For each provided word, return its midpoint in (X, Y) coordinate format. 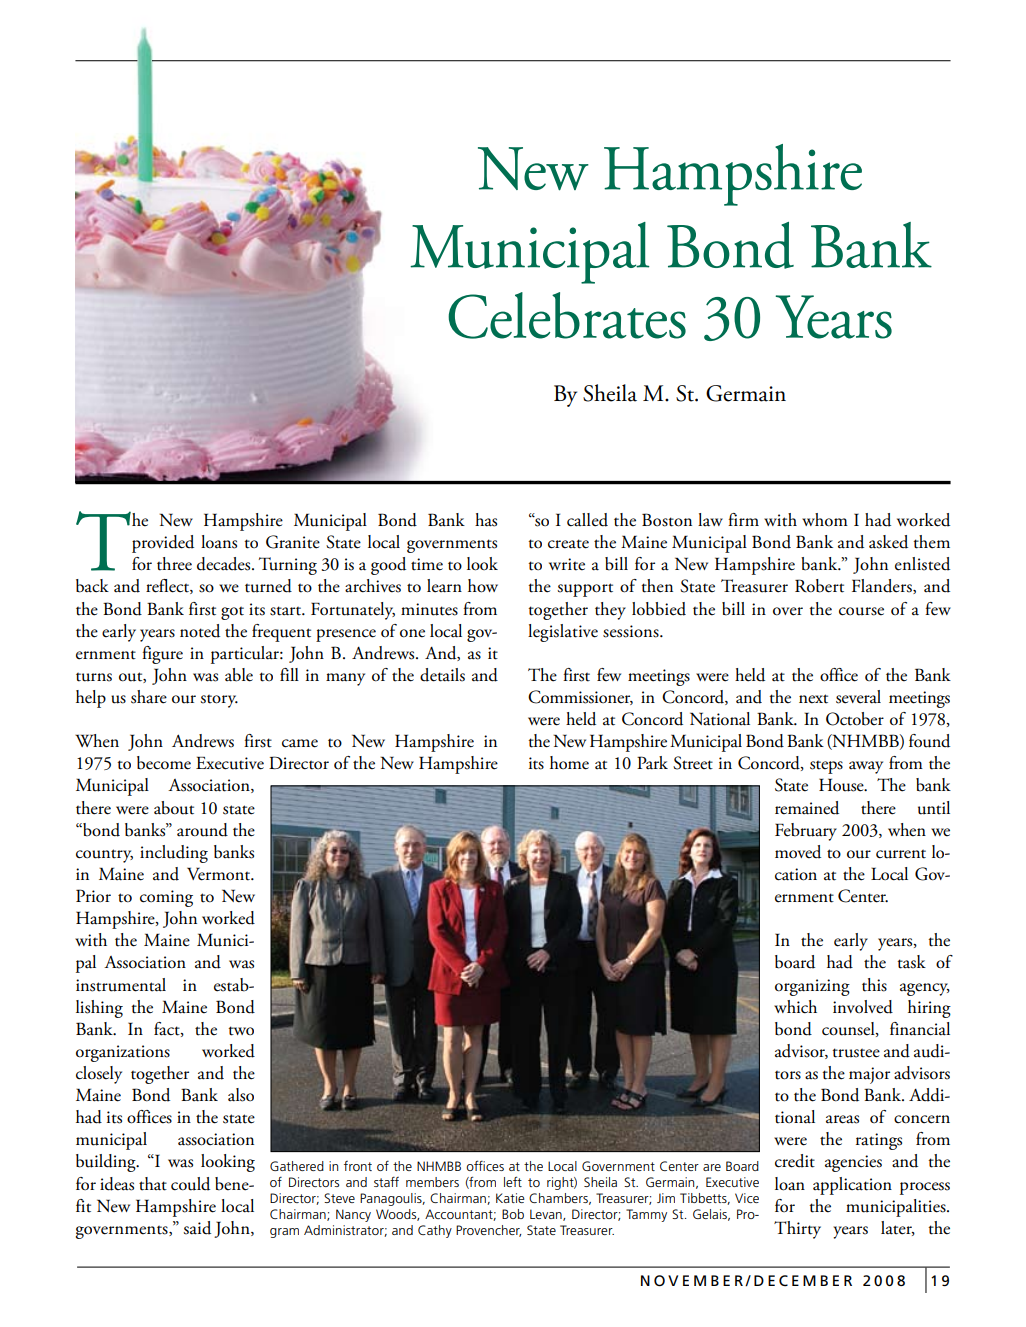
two (241, 1031)
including (174, 854)
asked (888, 542)
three (174, 564)
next (813, 699)
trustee (856, 1053)
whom (825, 520)
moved (798, 852)
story (219, 701)
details (442, 675)
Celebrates (567, 315)
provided (163, 544)
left (513, 1181)
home (569, 763)
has (486, 520)
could (190, 1184)
